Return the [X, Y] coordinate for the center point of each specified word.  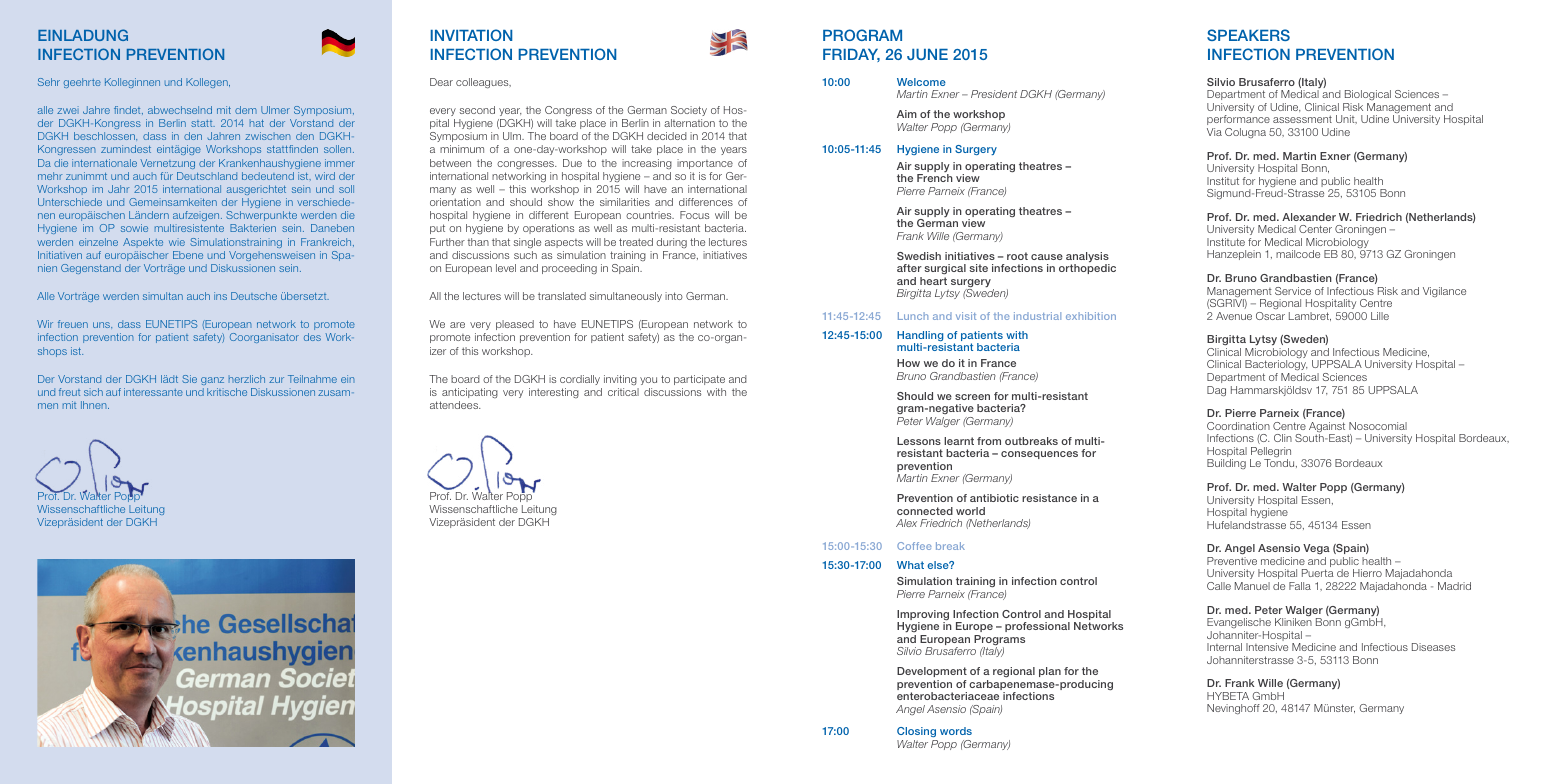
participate [699, 380]
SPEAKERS [1248, 35]
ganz [212, 381]
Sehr [49, 82]
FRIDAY [851, 55]
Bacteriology [1276, 367]
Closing [917, 734]
